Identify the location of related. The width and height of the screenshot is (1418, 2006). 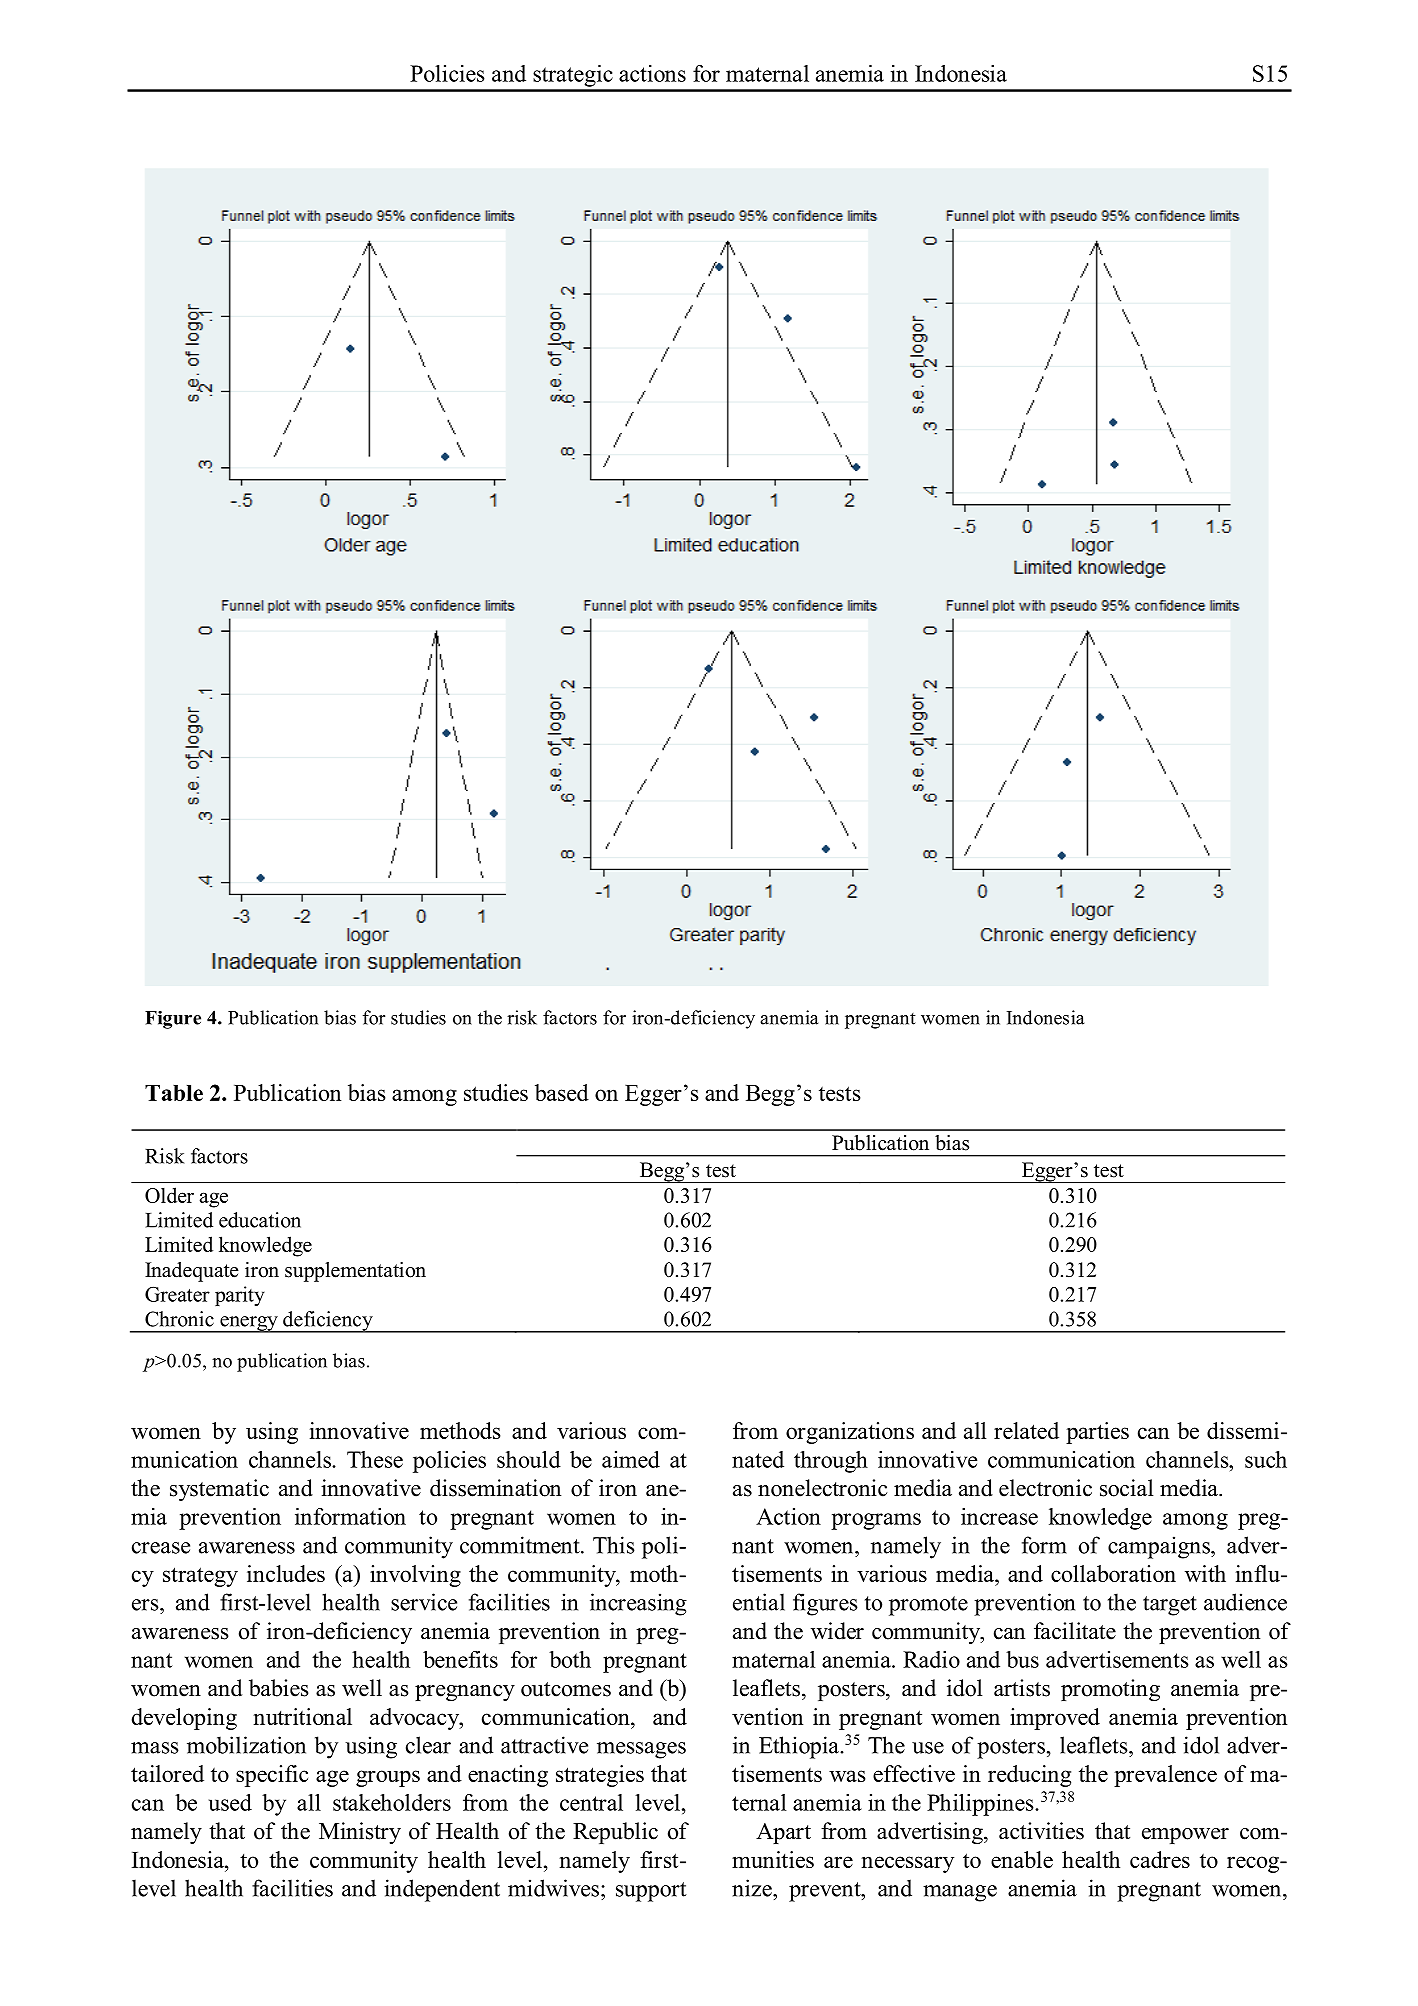
(1026, 1430).
